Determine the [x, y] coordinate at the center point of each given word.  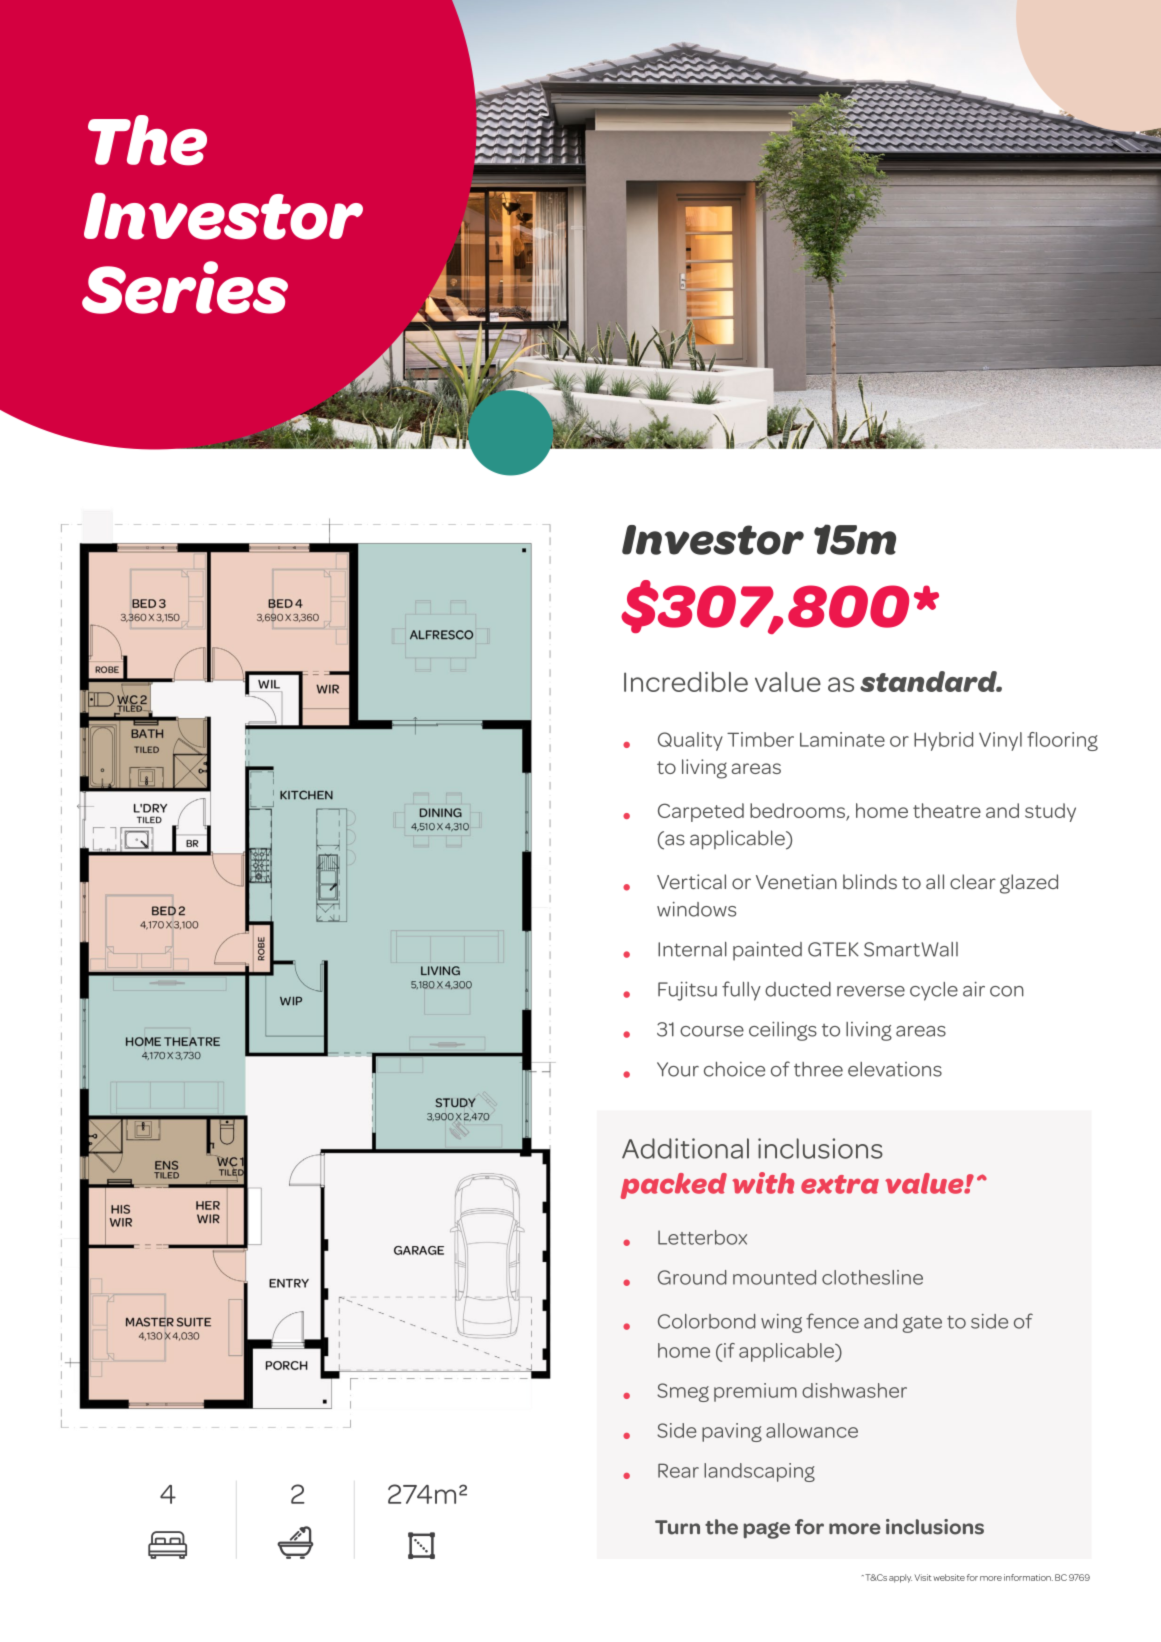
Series [185, 287]
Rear [678, 1470]
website [949, 1577]
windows [696, 909]
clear [973, 881]
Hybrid [943, 741]
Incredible [686, 682]
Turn [677, 1527]
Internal [692, 949]
